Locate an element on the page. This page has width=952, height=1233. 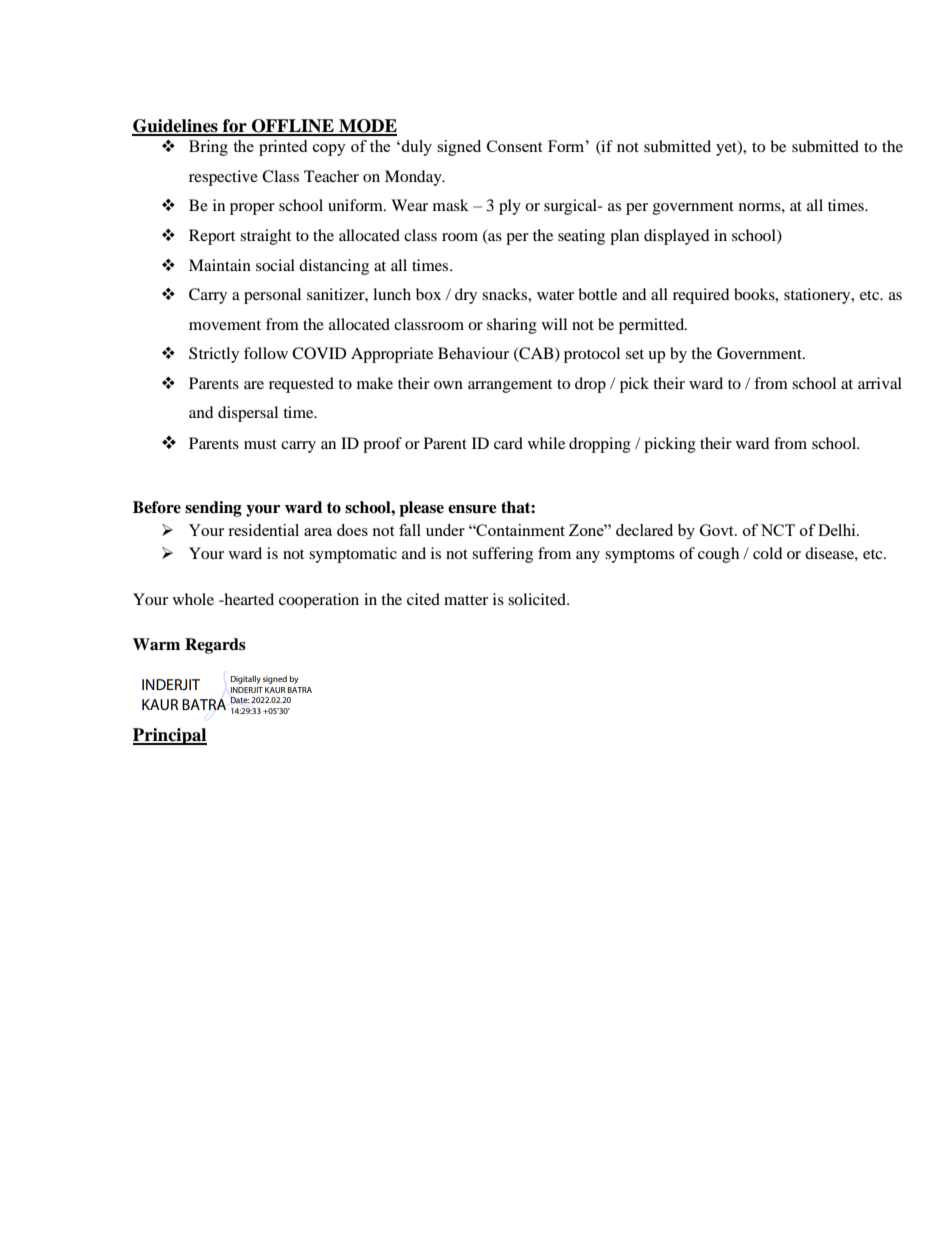
displayed is located at coordinates (677, 237).
